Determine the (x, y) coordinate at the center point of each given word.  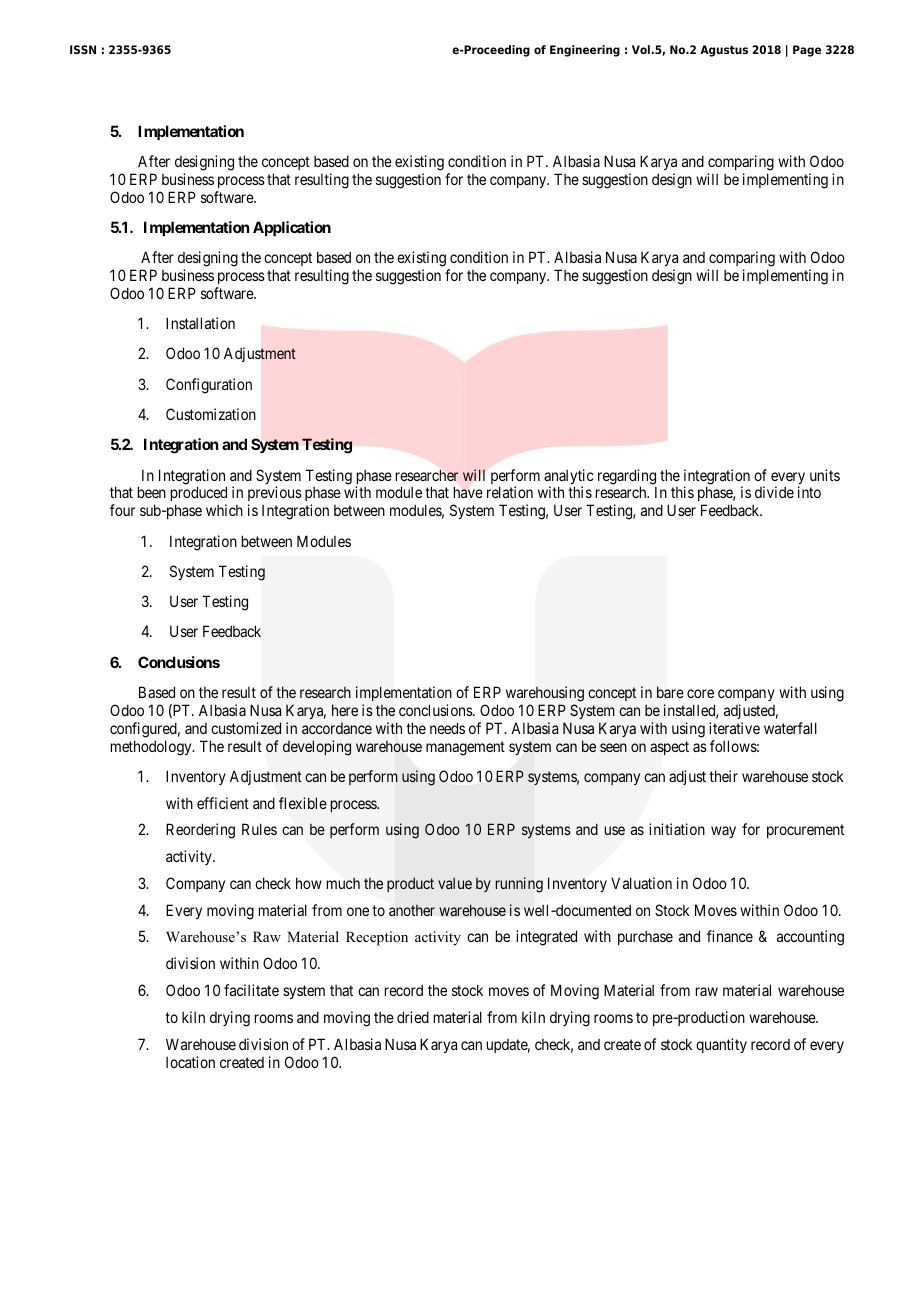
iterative (734, 728)
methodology (152, 748)
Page (807, 51)
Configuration (209, 386)
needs (447, 728)
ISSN (83, 49)
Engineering (585, 51)
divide (774, 492)
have (468, 492)
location (190, 1062)
